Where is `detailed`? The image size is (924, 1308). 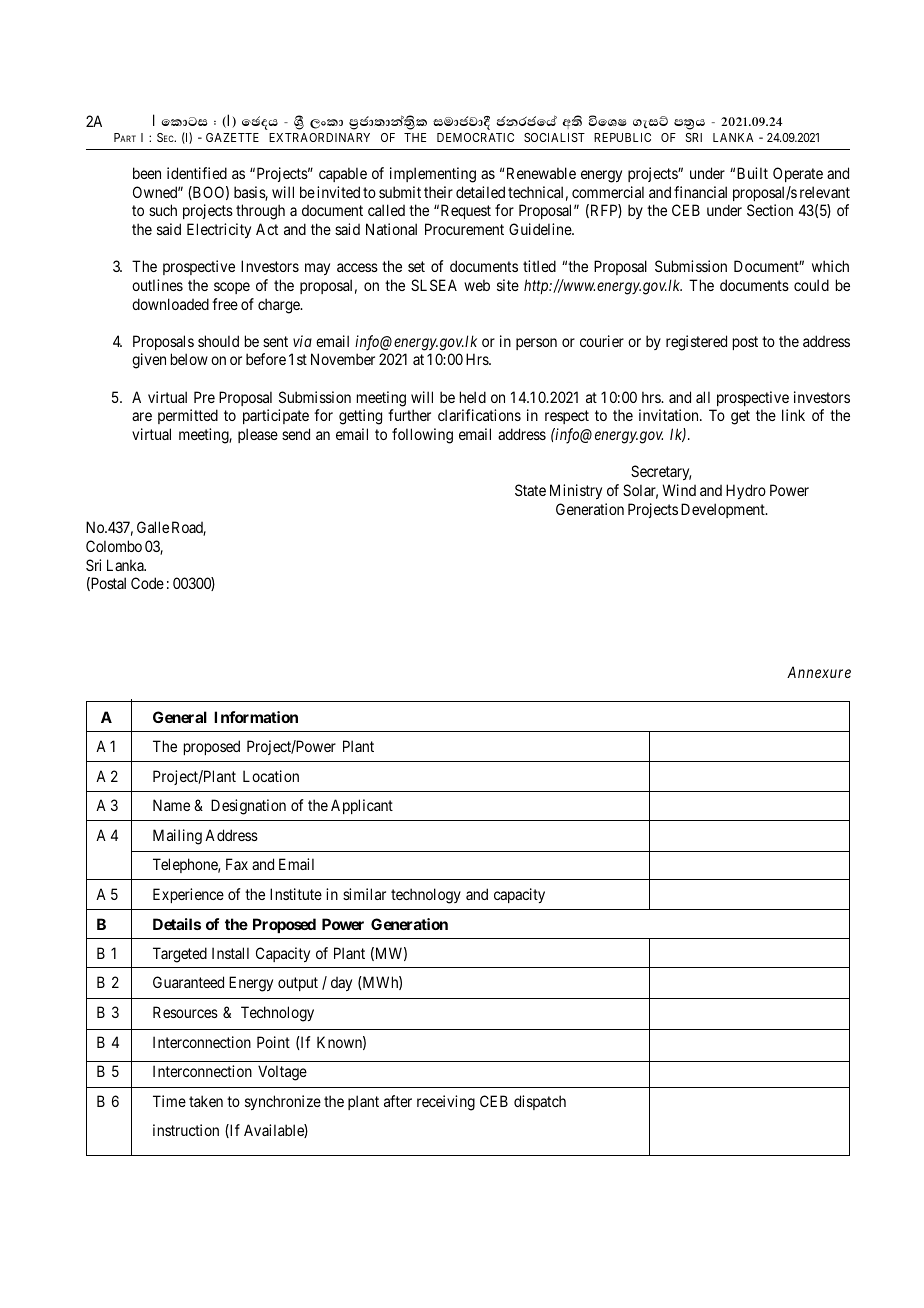
detailed is located at coordinates (480, 192).
